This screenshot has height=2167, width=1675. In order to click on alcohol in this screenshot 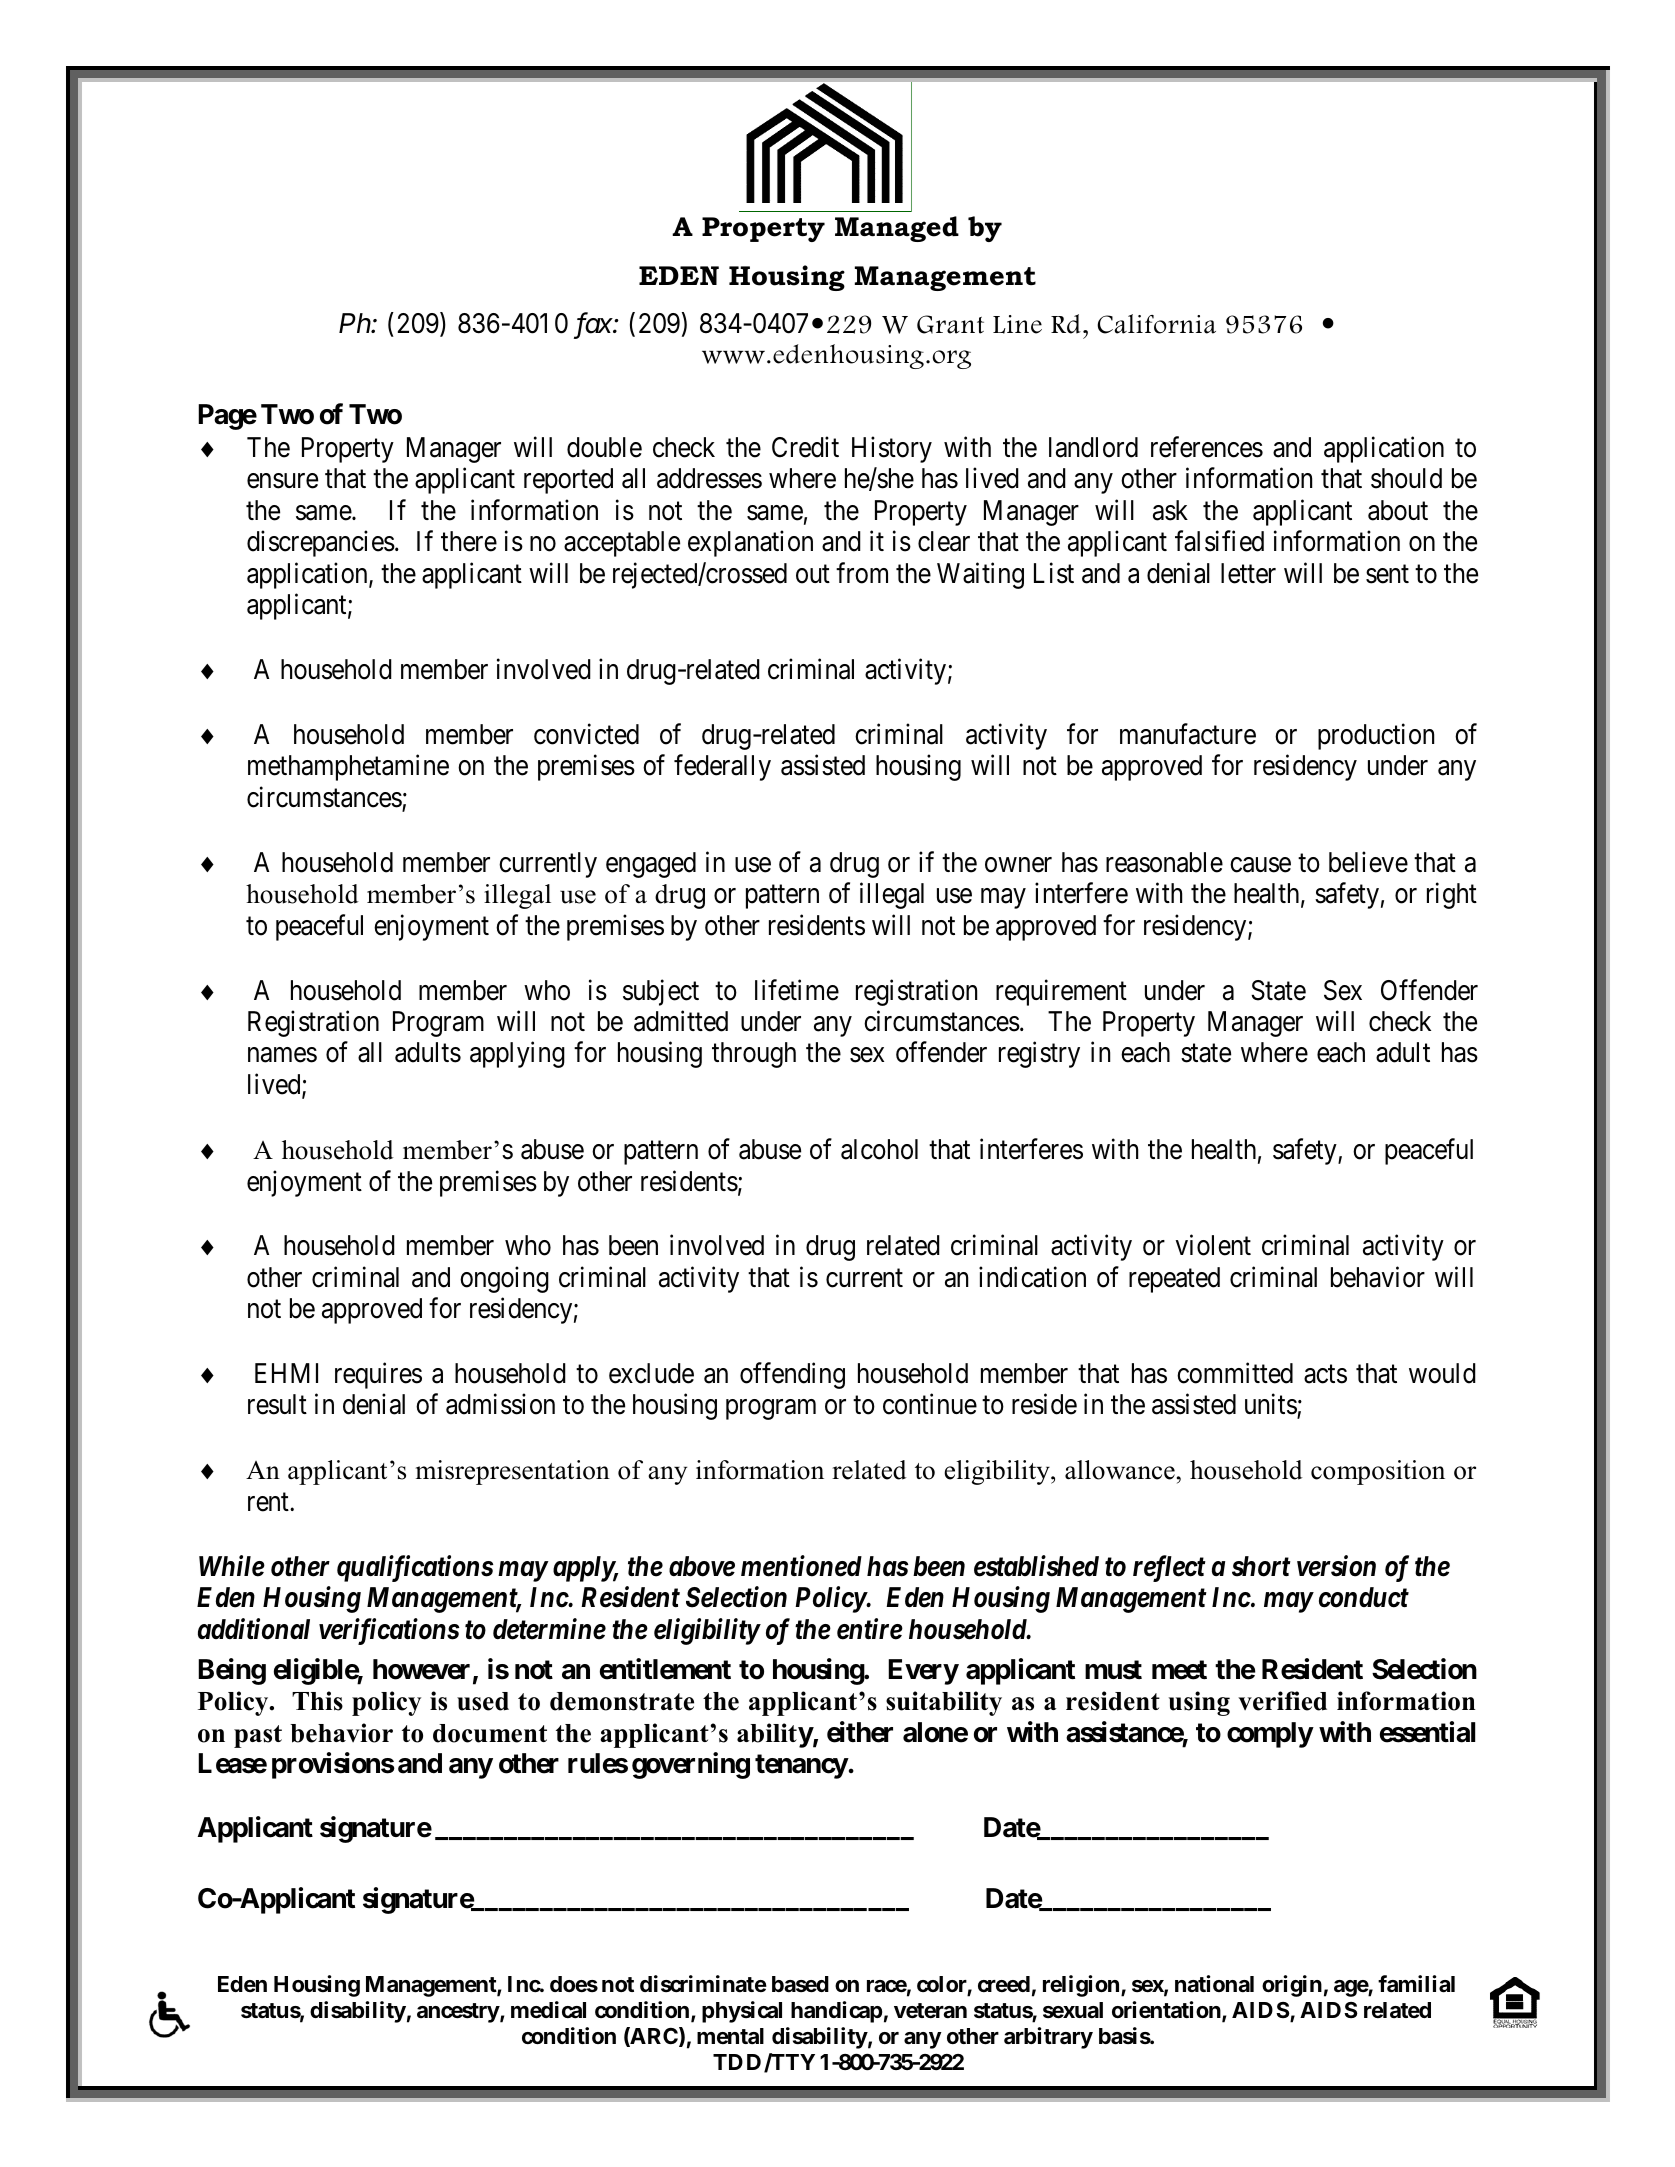, I will do `click(879, 1149)`.
